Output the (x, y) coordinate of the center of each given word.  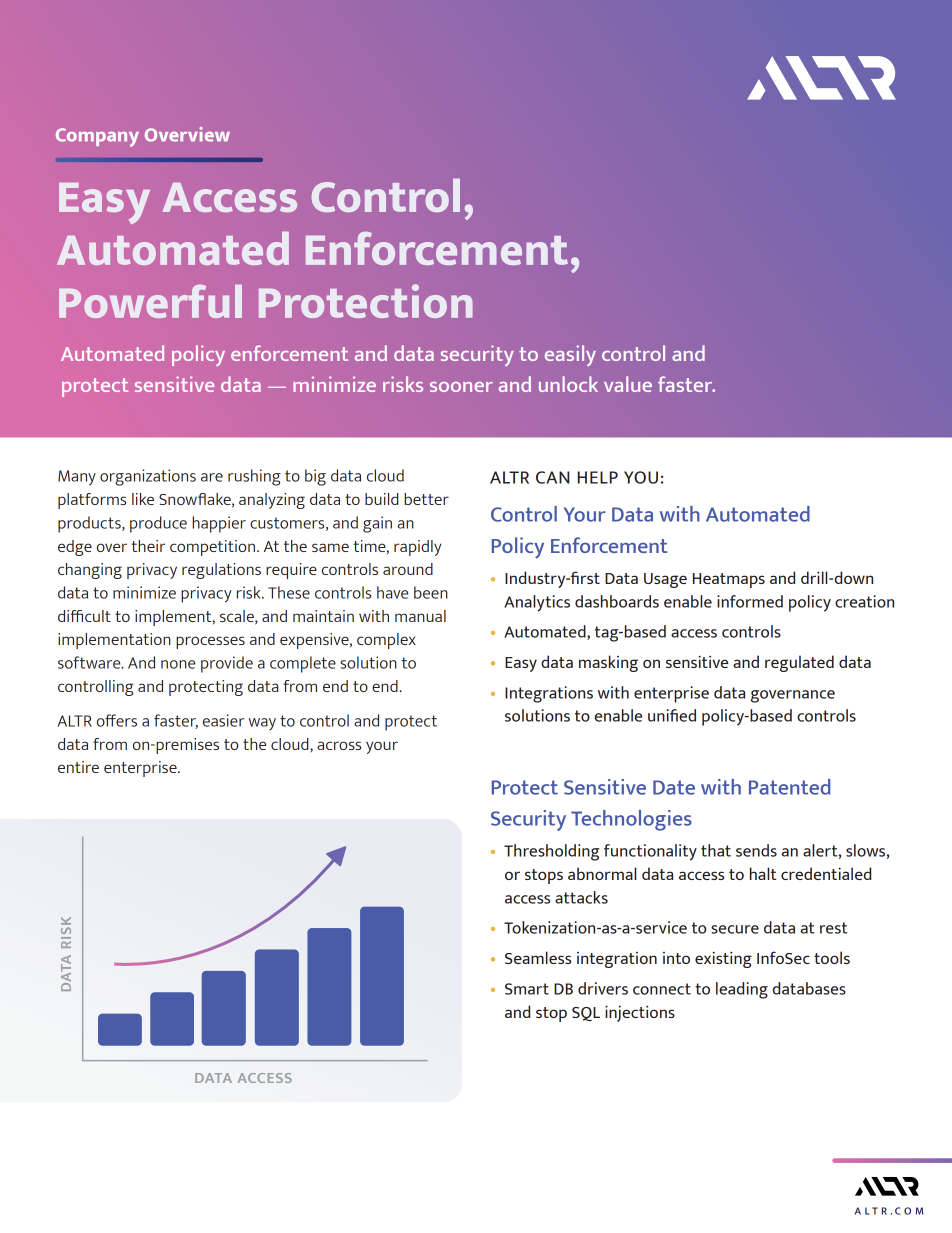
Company (97, 137)
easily (570, 355)
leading (742, 990)
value (628, 384)
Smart (527, 989)
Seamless (538, 957)
